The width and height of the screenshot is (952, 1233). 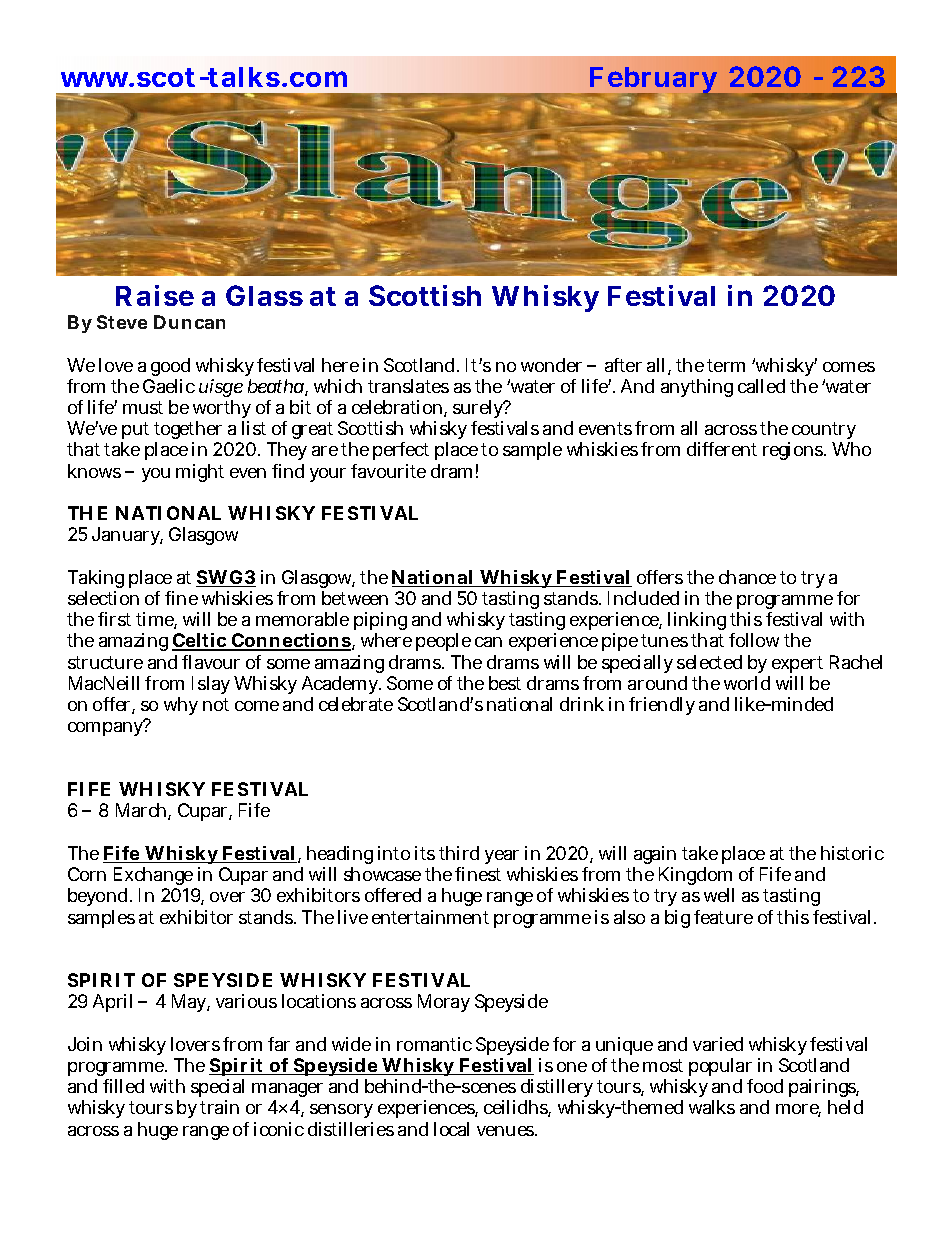 I want to click on term, so click(x=726, y=365).
